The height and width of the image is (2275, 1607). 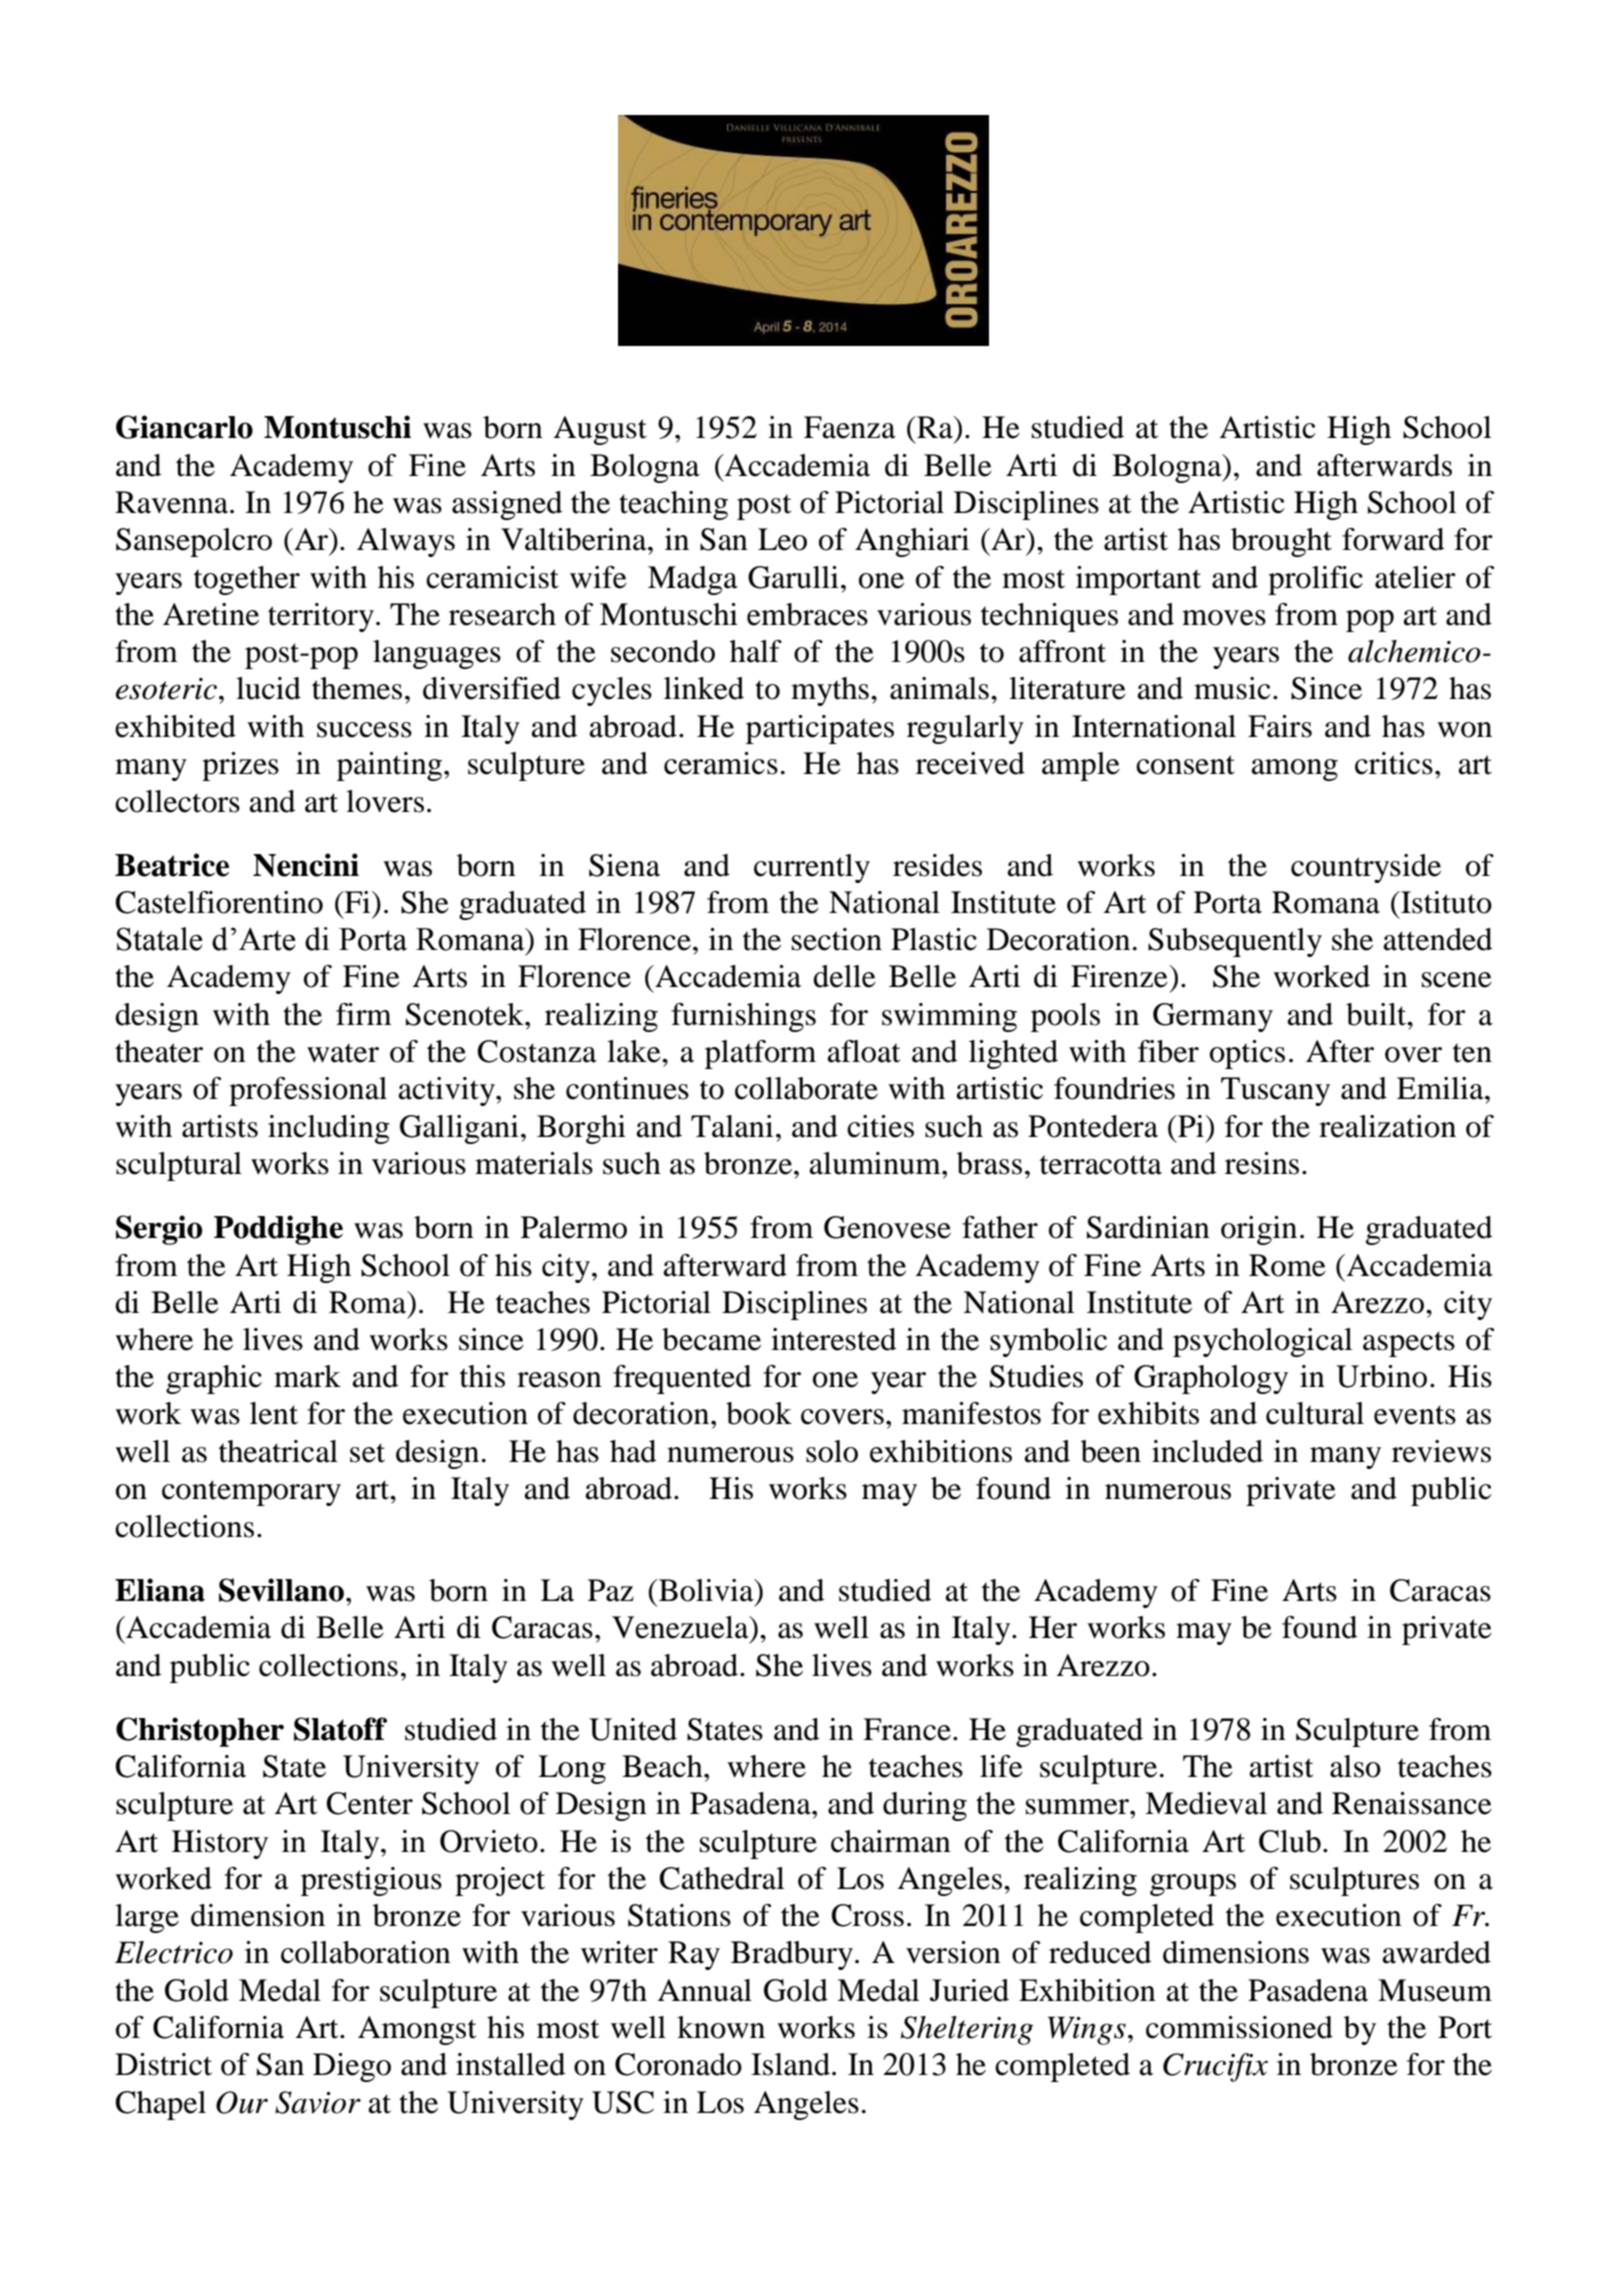 I want to click on Island, so click(x=790, y=2064).
